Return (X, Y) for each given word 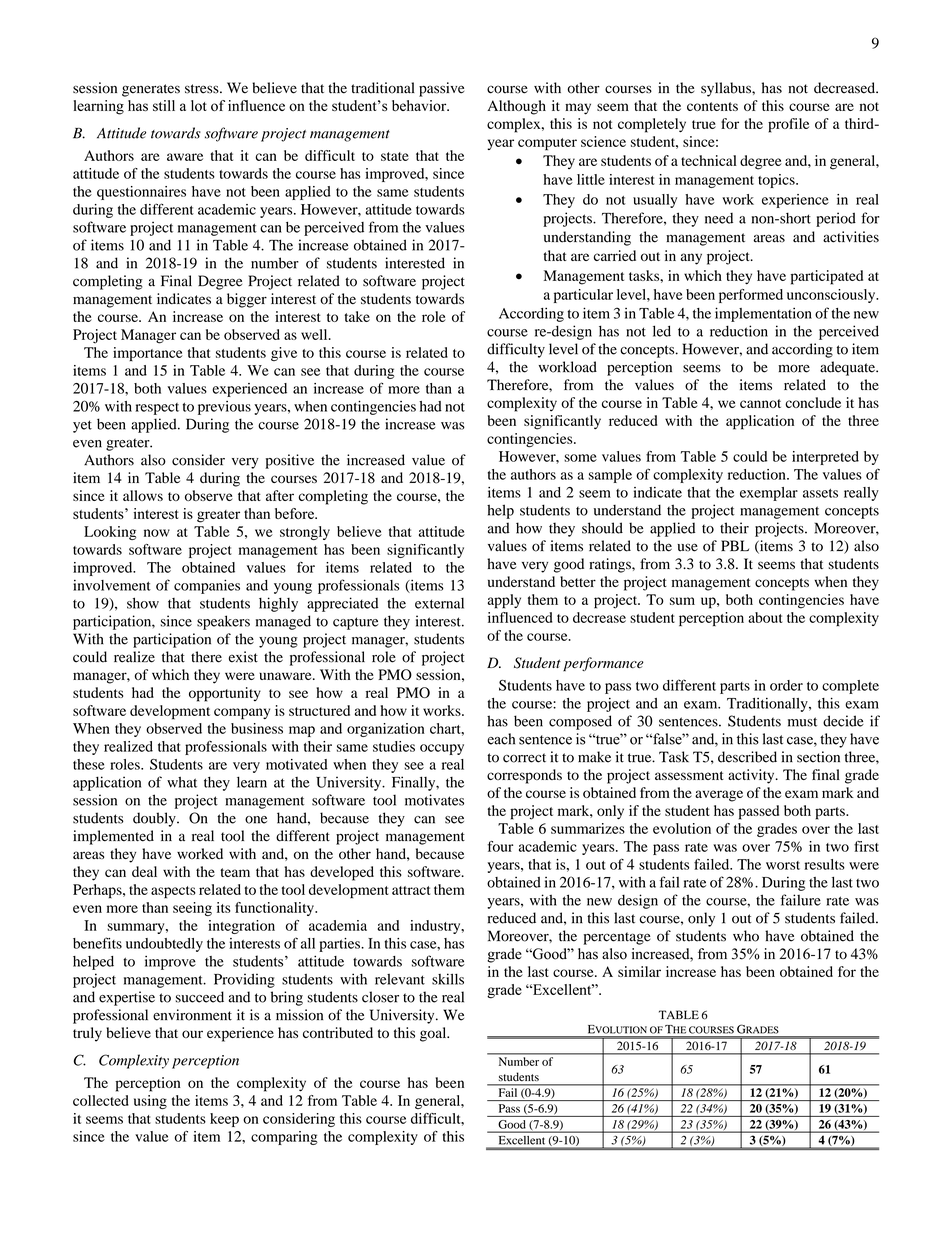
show (143, 603)
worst (783, 865)
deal (144, 871)
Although (516, 107)
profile (788, 125)
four (500, 846)
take (357, 316)
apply (504, 601)
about (765, 617)
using (150, 1102)
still (164, 105)
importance (148, 354)
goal (434, 1034)
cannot (760, 403)
